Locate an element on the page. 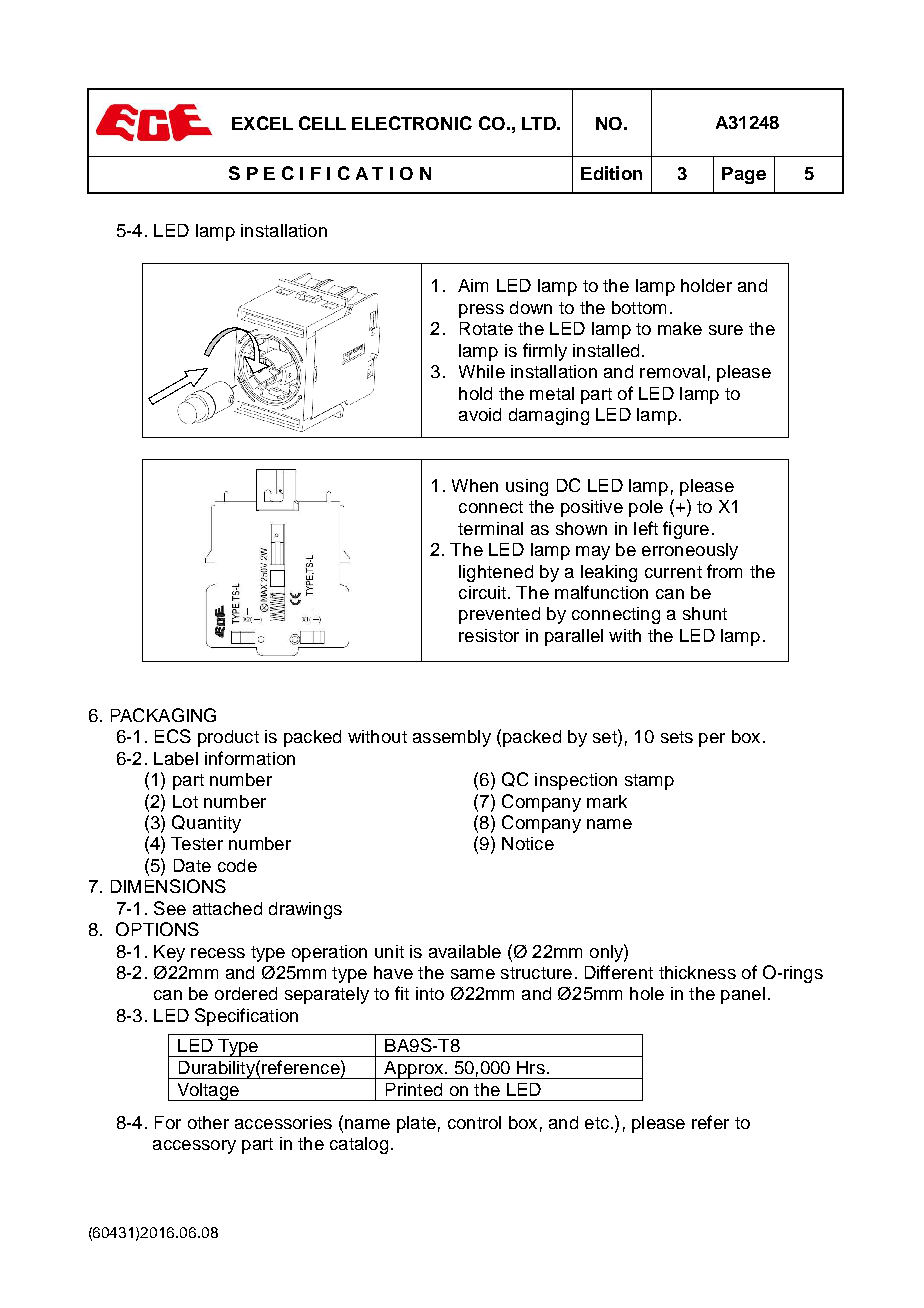  control is located at coordinates (474, 1122).
